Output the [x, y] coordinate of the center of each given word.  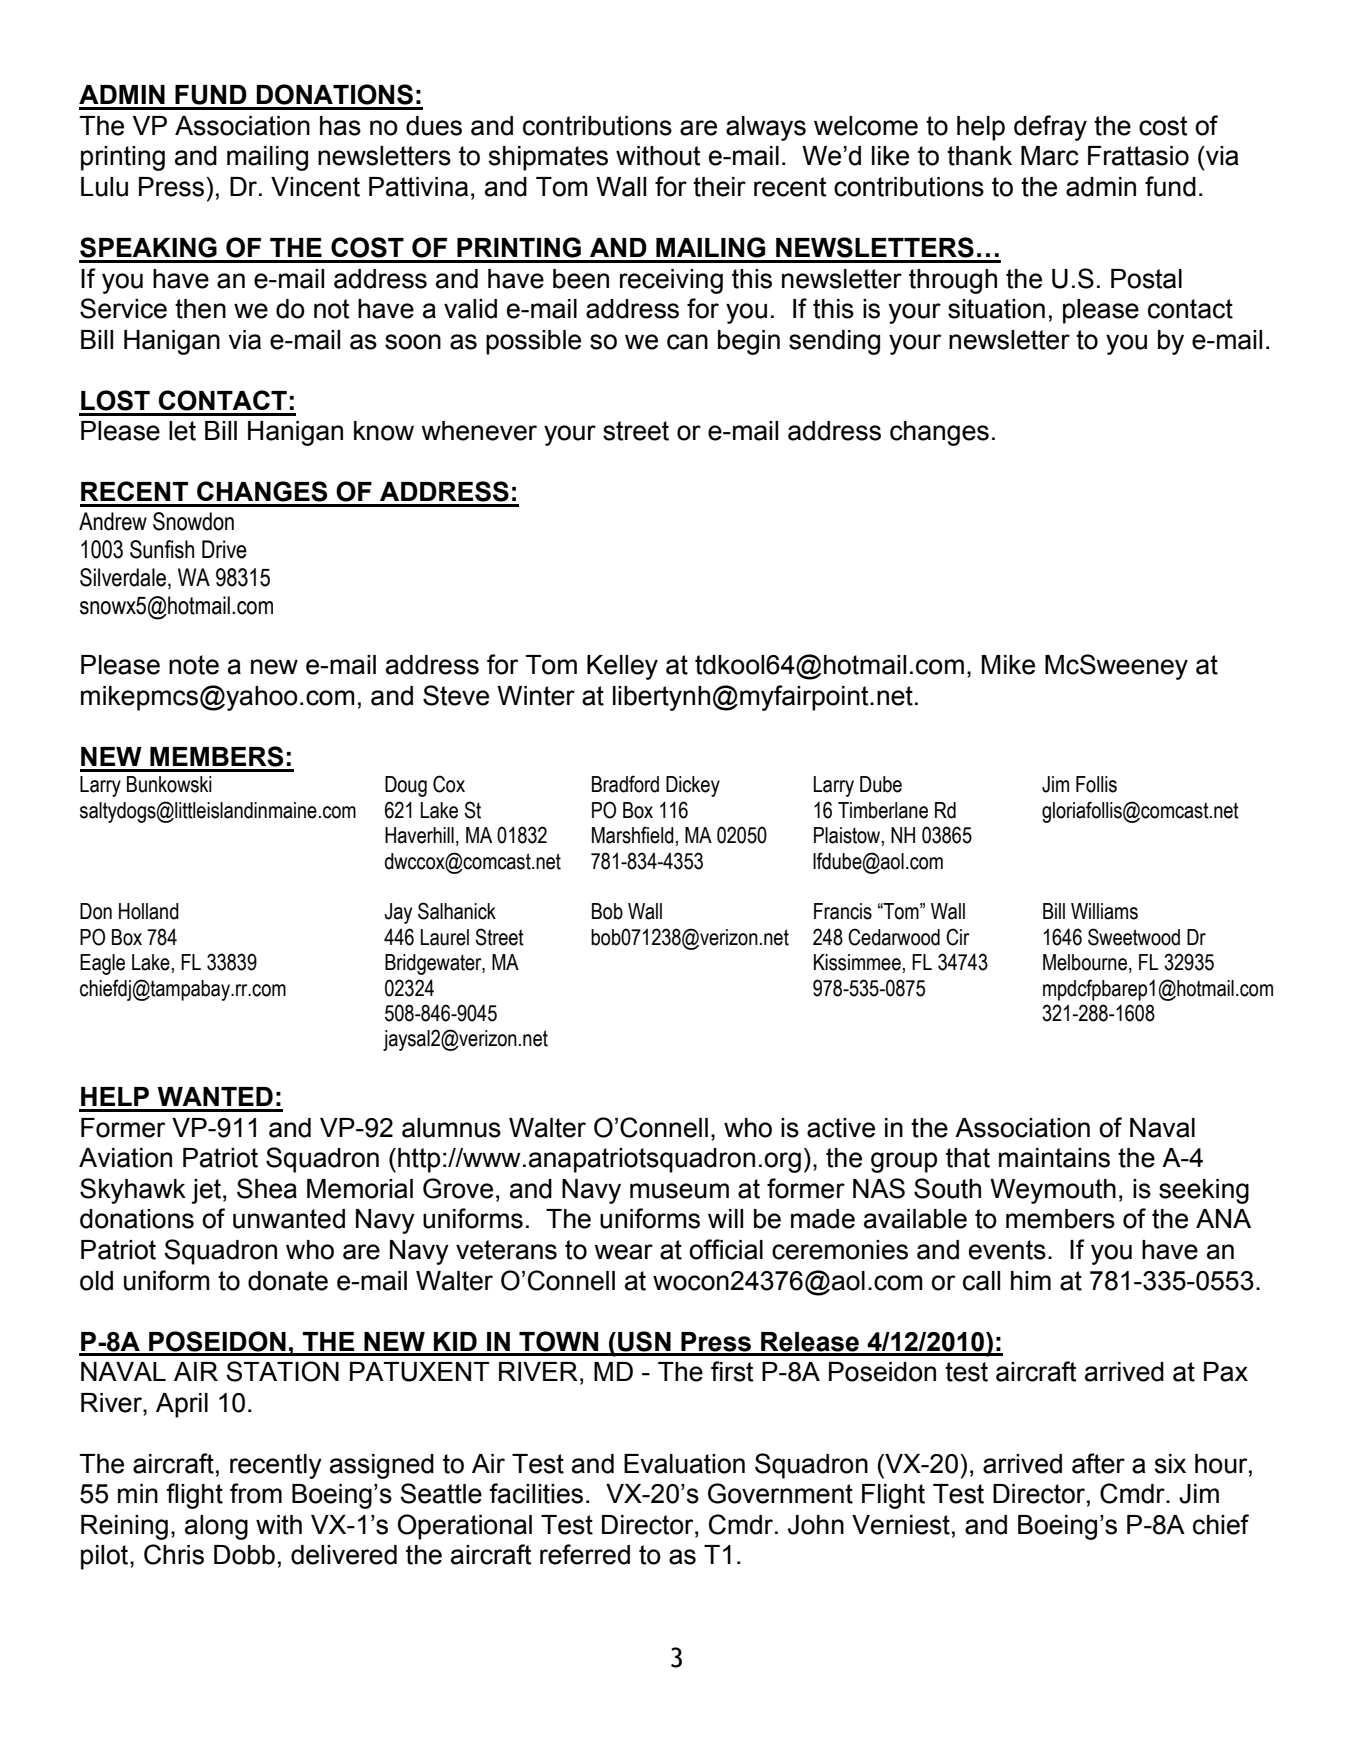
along [216, 1527]
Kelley [622, 667]
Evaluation [684, 1464]
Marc [1050, 156]
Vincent [315, 187]
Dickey [693, 786]
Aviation [125, 1158]
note [194, 665]
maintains [1054, 1158]
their [719, 187]
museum [679, 1191]
